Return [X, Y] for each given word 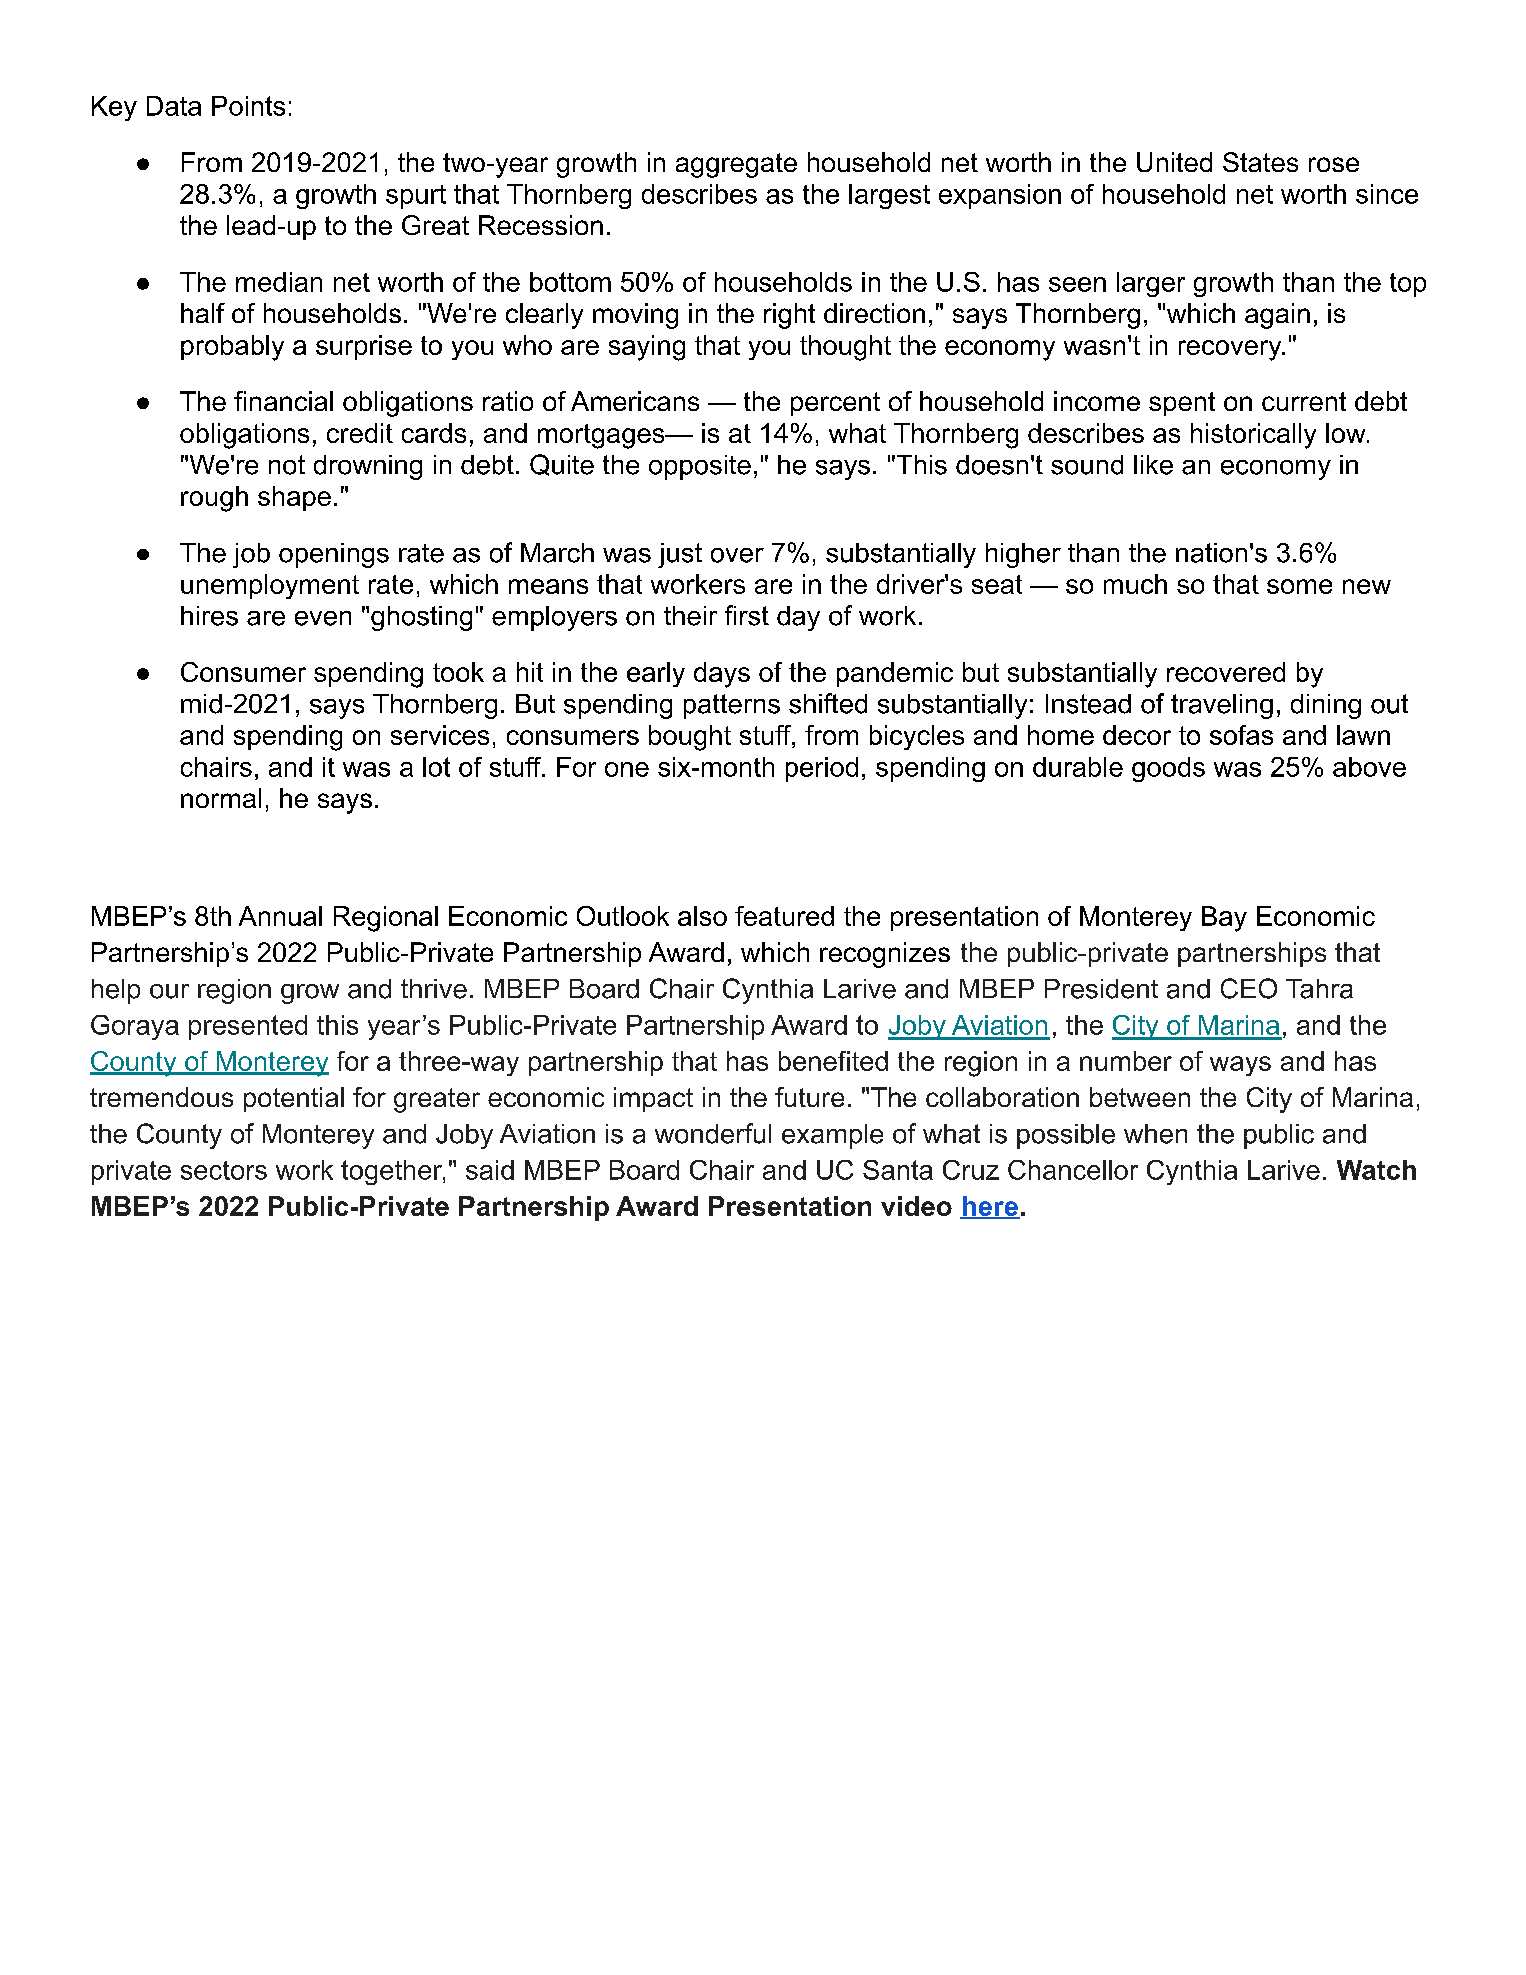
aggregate [736, 165]
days [722, 675]
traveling [1222, 706]
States [1260, 162]
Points [248, 106]
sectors [224, 1170]
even [323, 618]
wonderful [713, 1133]
